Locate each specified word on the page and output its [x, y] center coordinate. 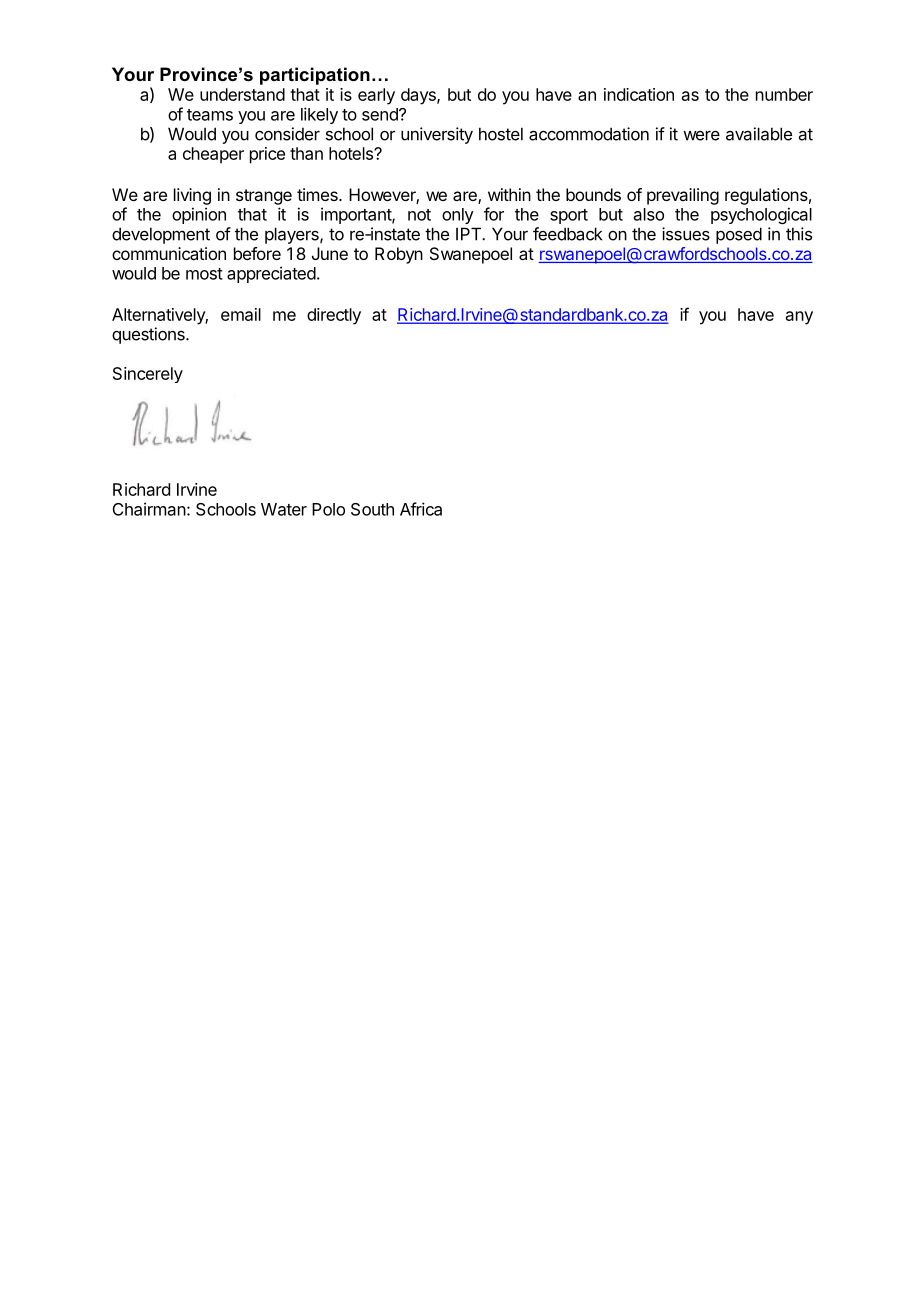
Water [284, 509]
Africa [421, 509]
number [784, 94]
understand [242, 94]
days [419, 96]
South [372, 509]
